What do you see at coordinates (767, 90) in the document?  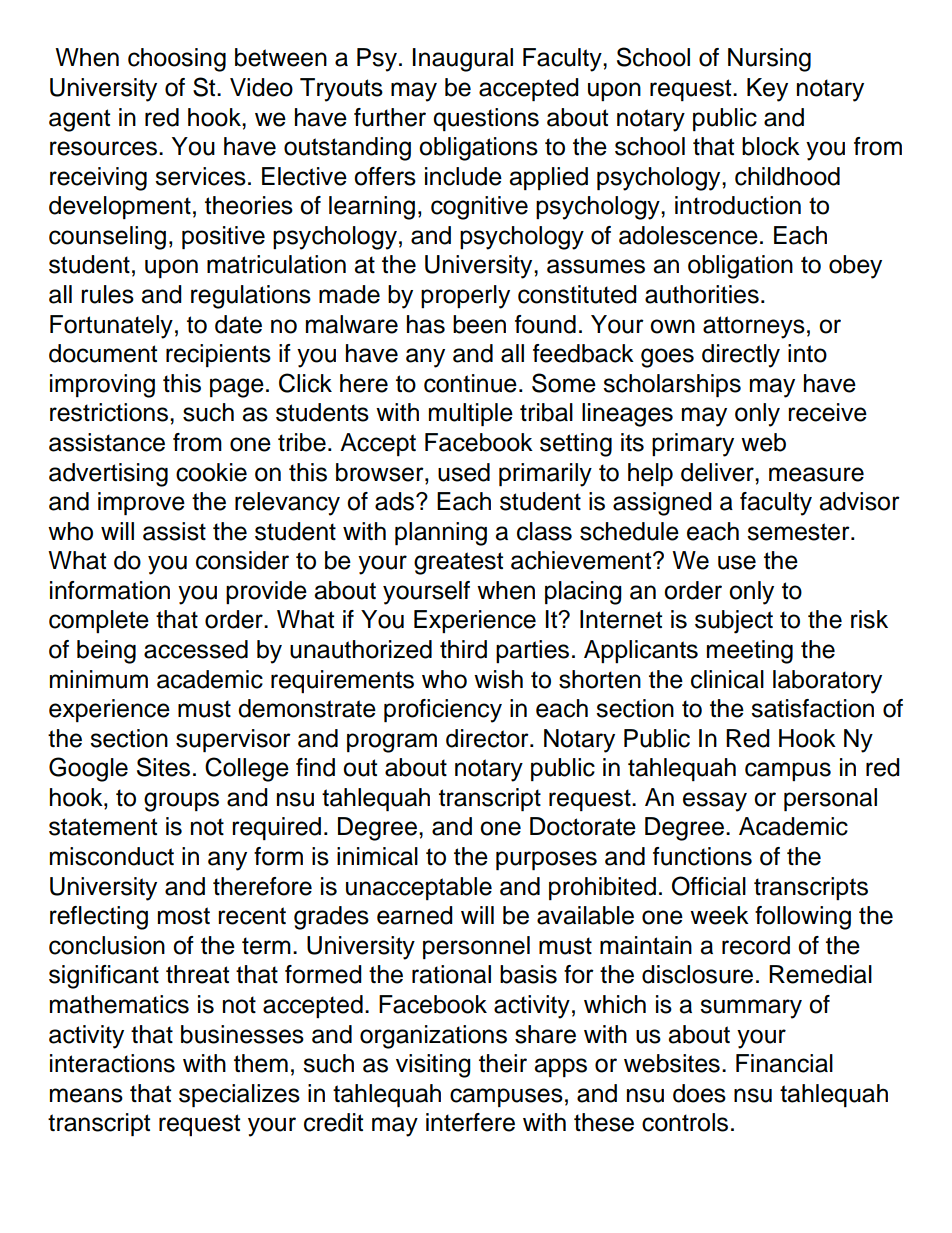 I see `Key` at bounding box center [767, 90].
